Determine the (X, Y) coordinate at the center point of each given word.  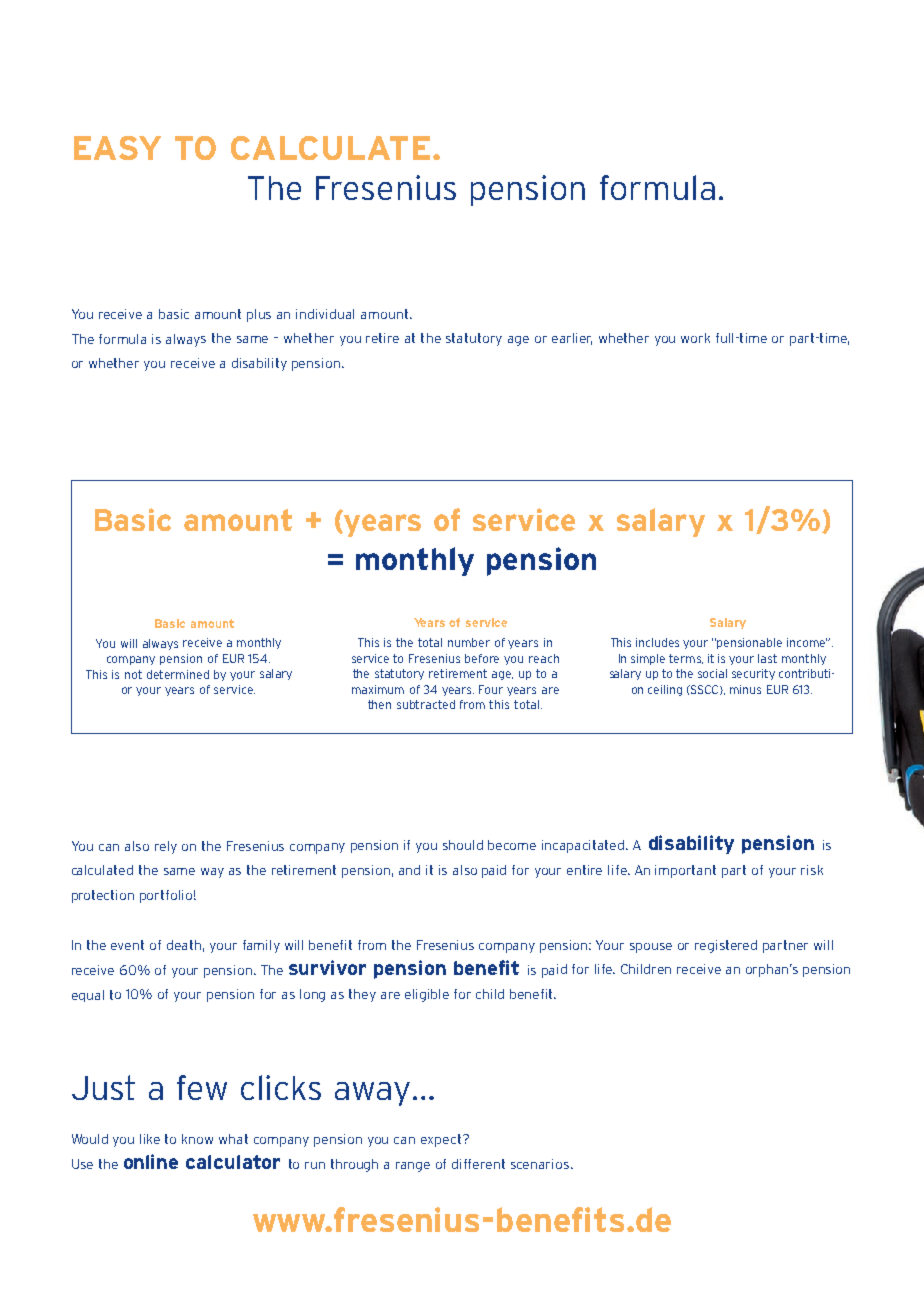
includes (657, 642)
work (695, 338)
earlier (572, 339)
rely (166, 847)
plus (259, 315)
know (197, 1139)
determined (178, 674)
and (409, 870)
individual (325, 314)
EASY (117, 148)
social (712, 673)
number (469, 642)
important (685, 871)
